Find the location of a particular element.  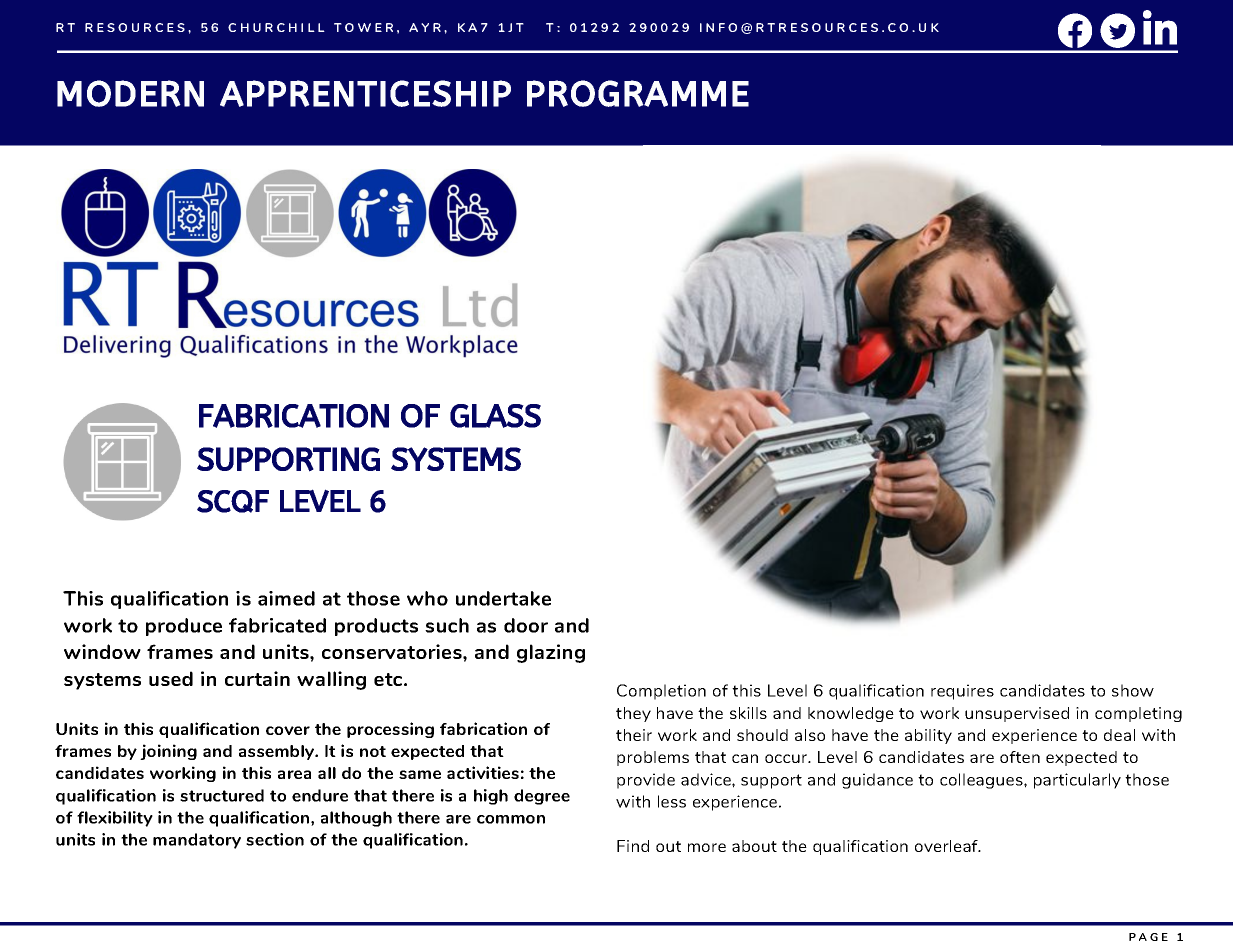

mandatory is located at coordinates (197, 841).
